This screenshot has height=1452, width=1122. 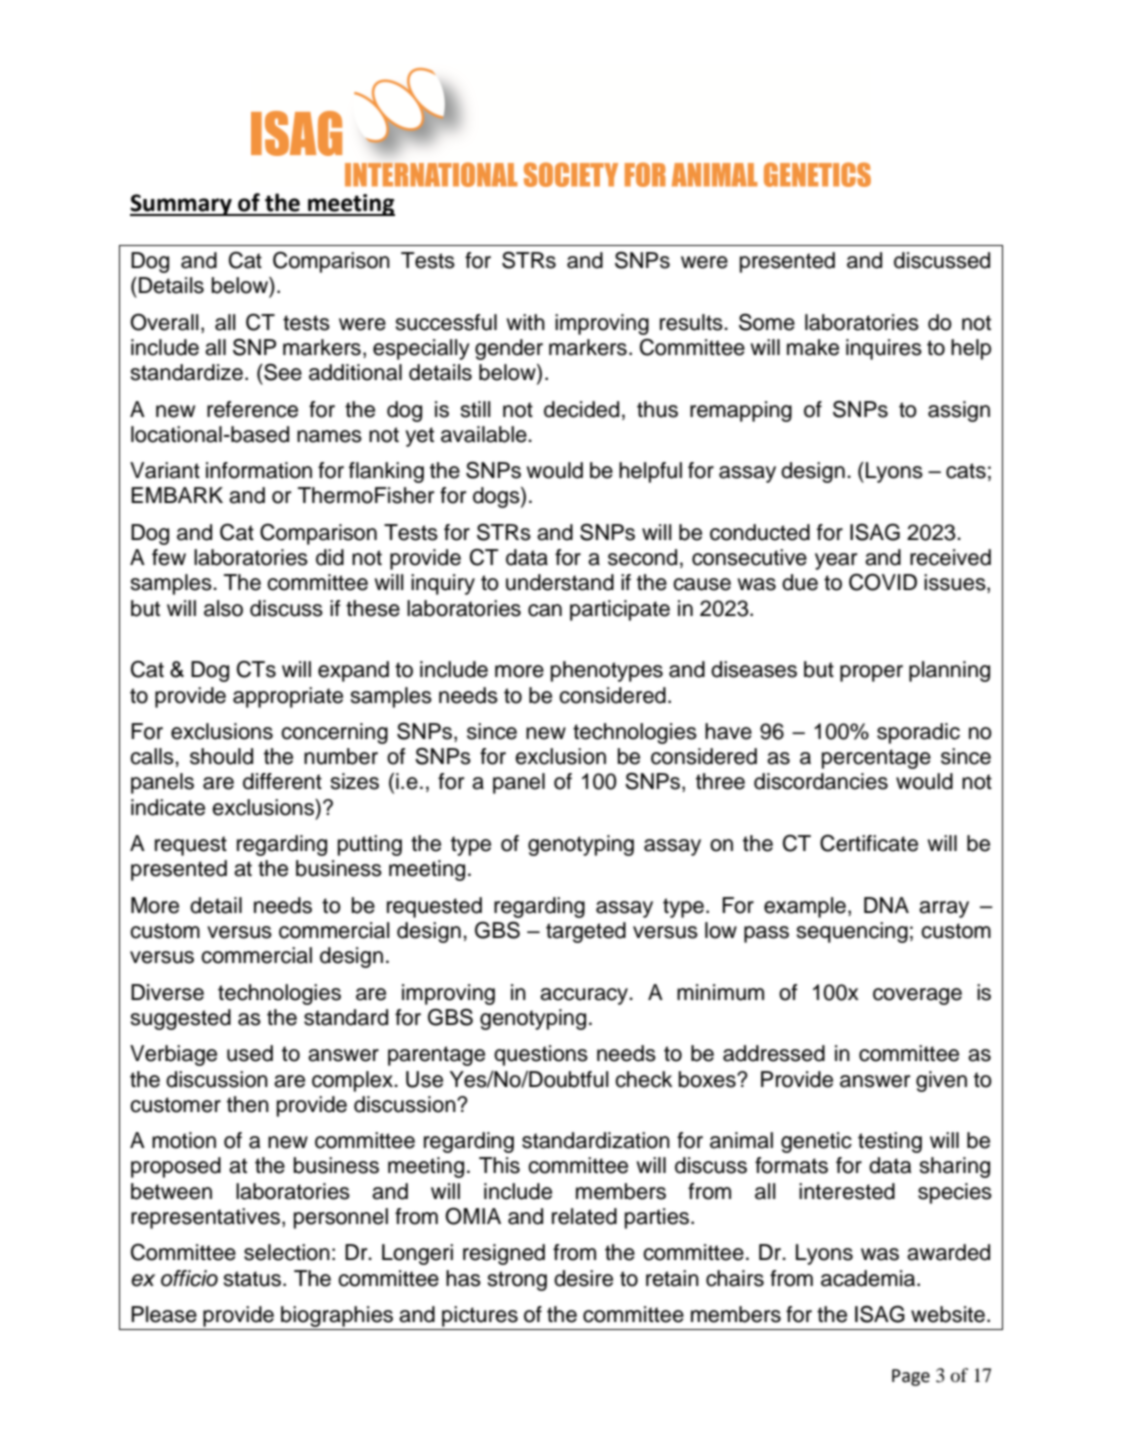 I want to click on status, so click(x=252, y=1279).
